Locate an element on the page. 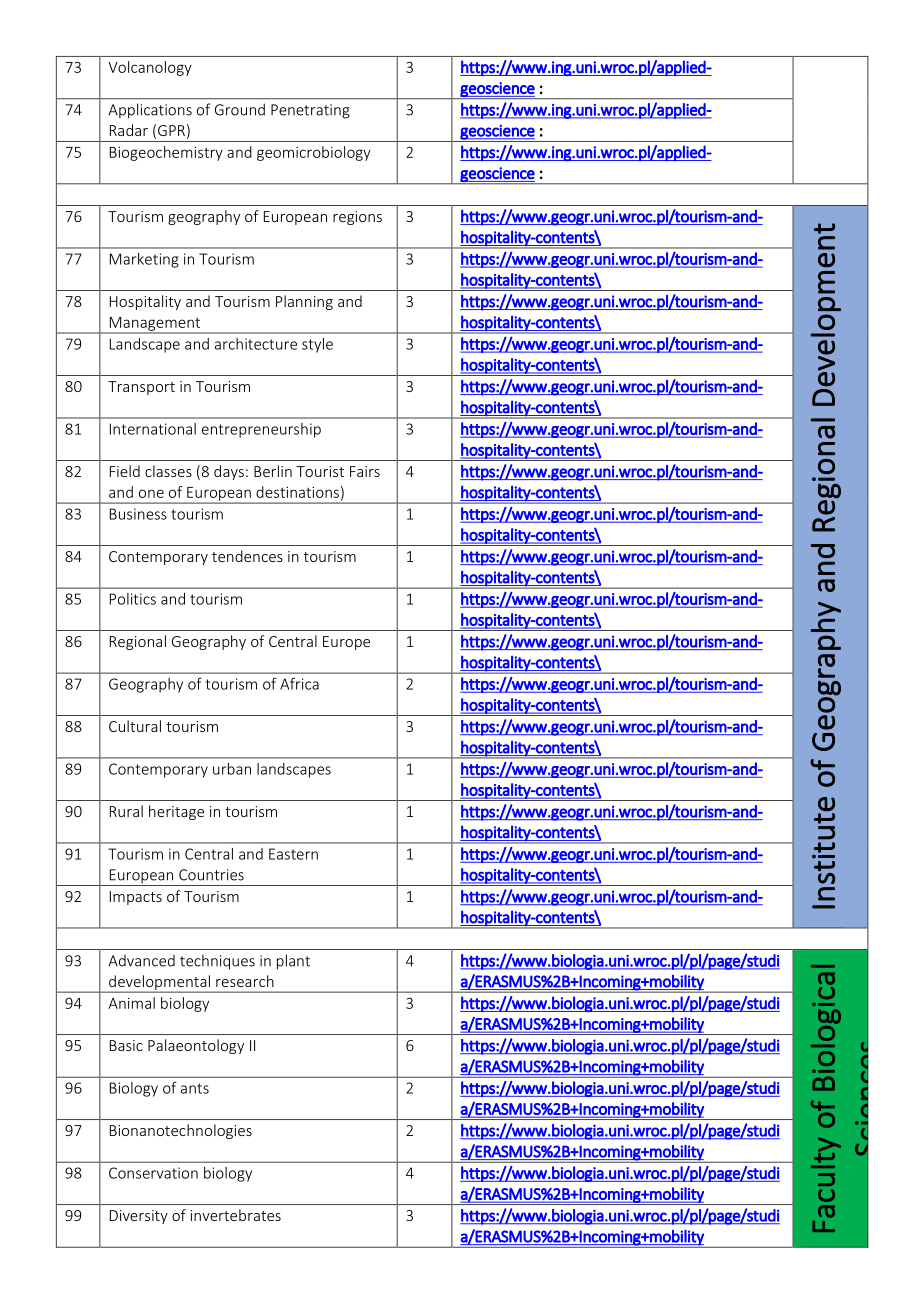  Politics is located at coordinates (133, 599).
